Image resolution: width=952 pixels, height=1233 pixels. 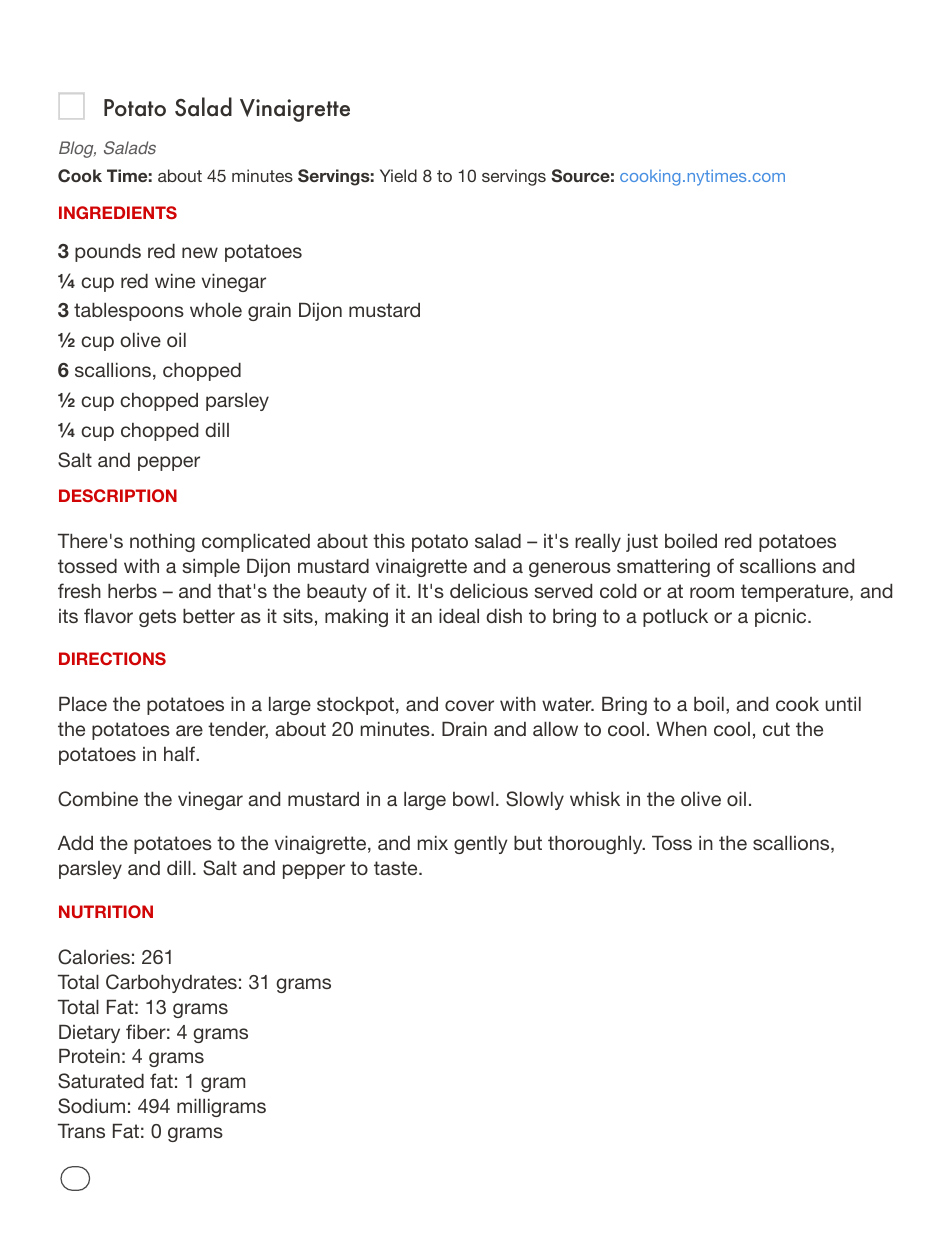 What do you see at coordinates (642, 543) in the screenshot?
I see `just` at bounding box center [642, 543].
